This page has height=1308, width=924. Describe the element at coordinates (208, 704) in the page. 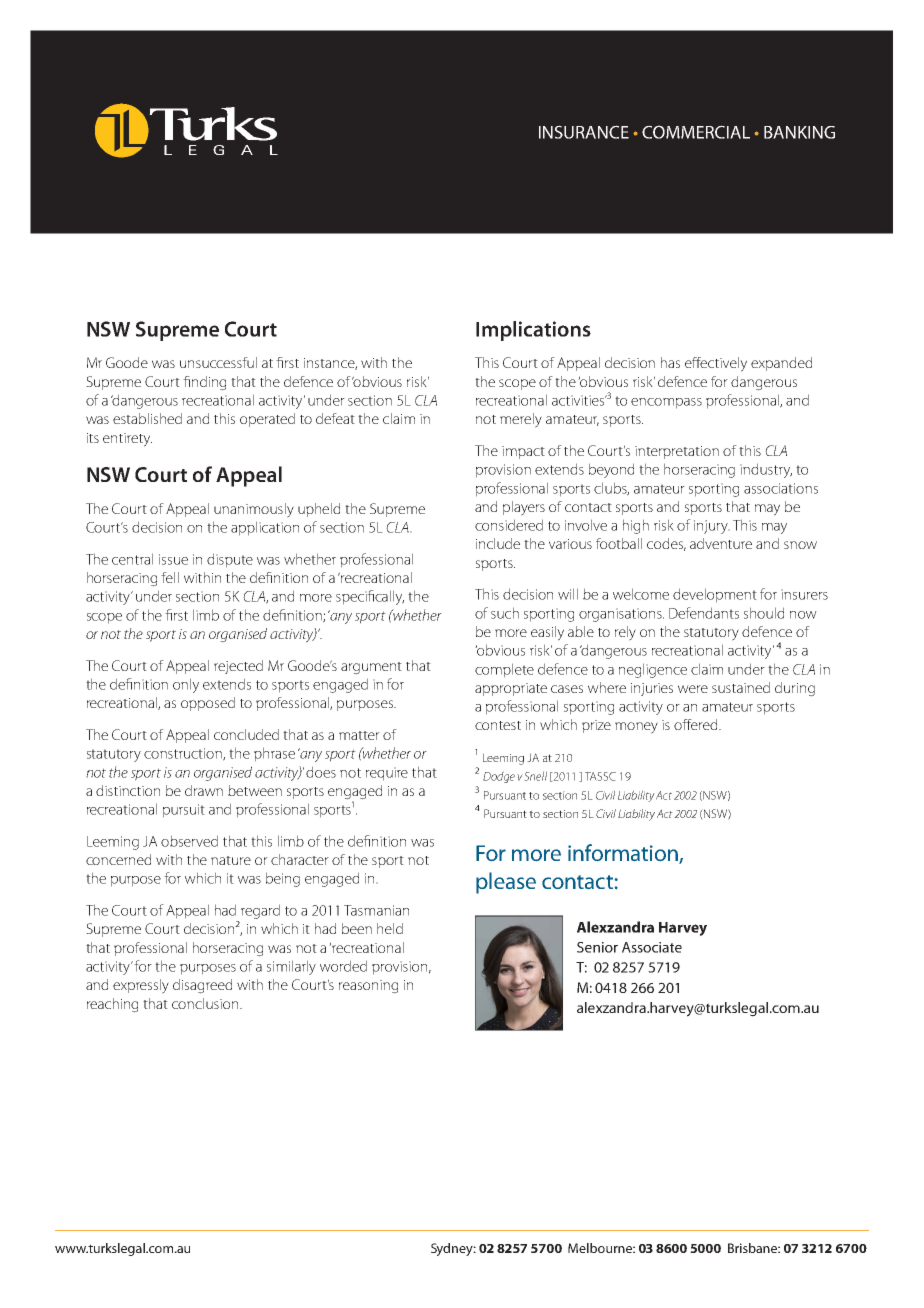

I see `opposed` at that location.
